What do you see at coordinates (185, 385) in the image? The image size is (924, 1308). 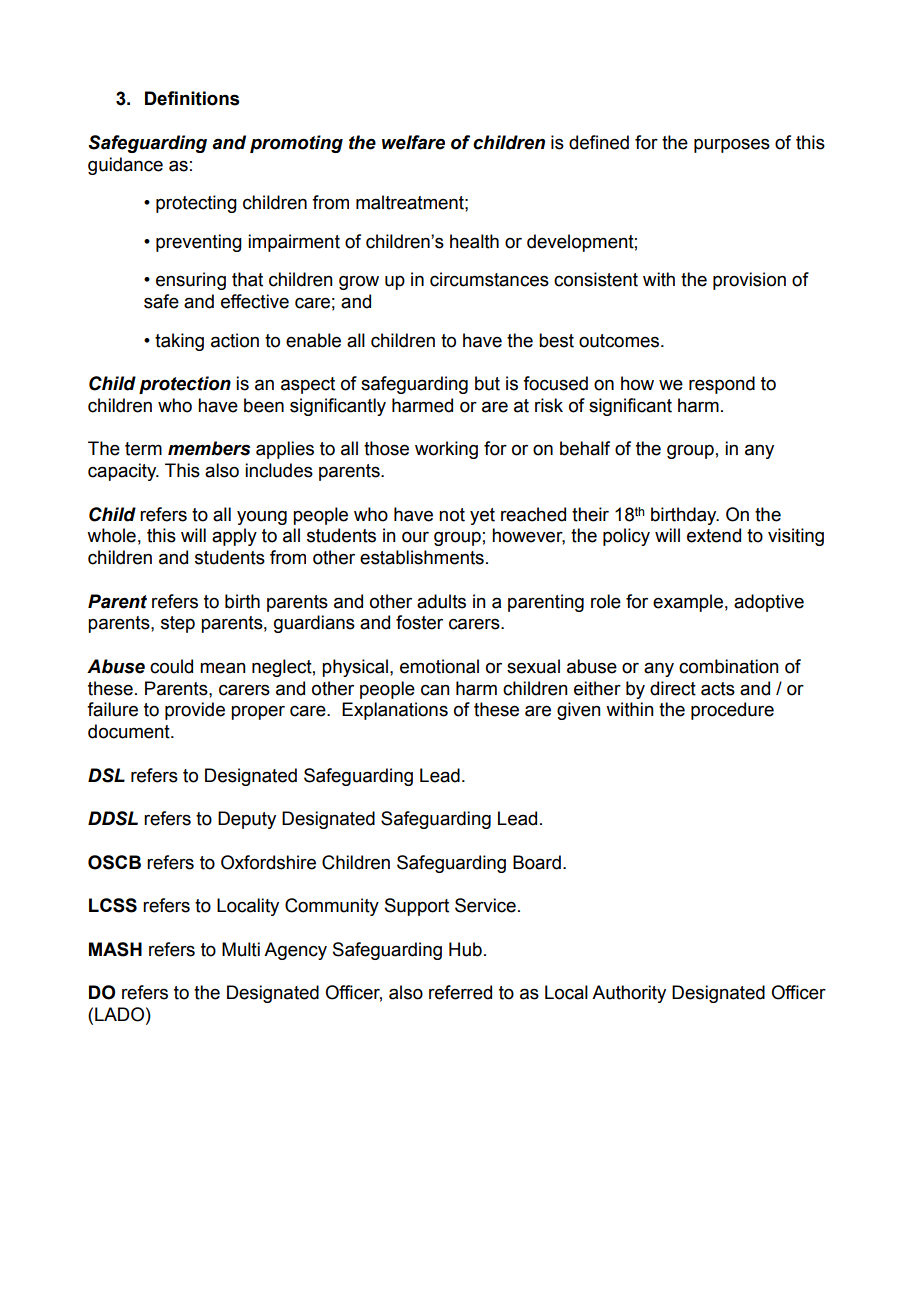 I see `protection` at bounding box center [185, 385].
